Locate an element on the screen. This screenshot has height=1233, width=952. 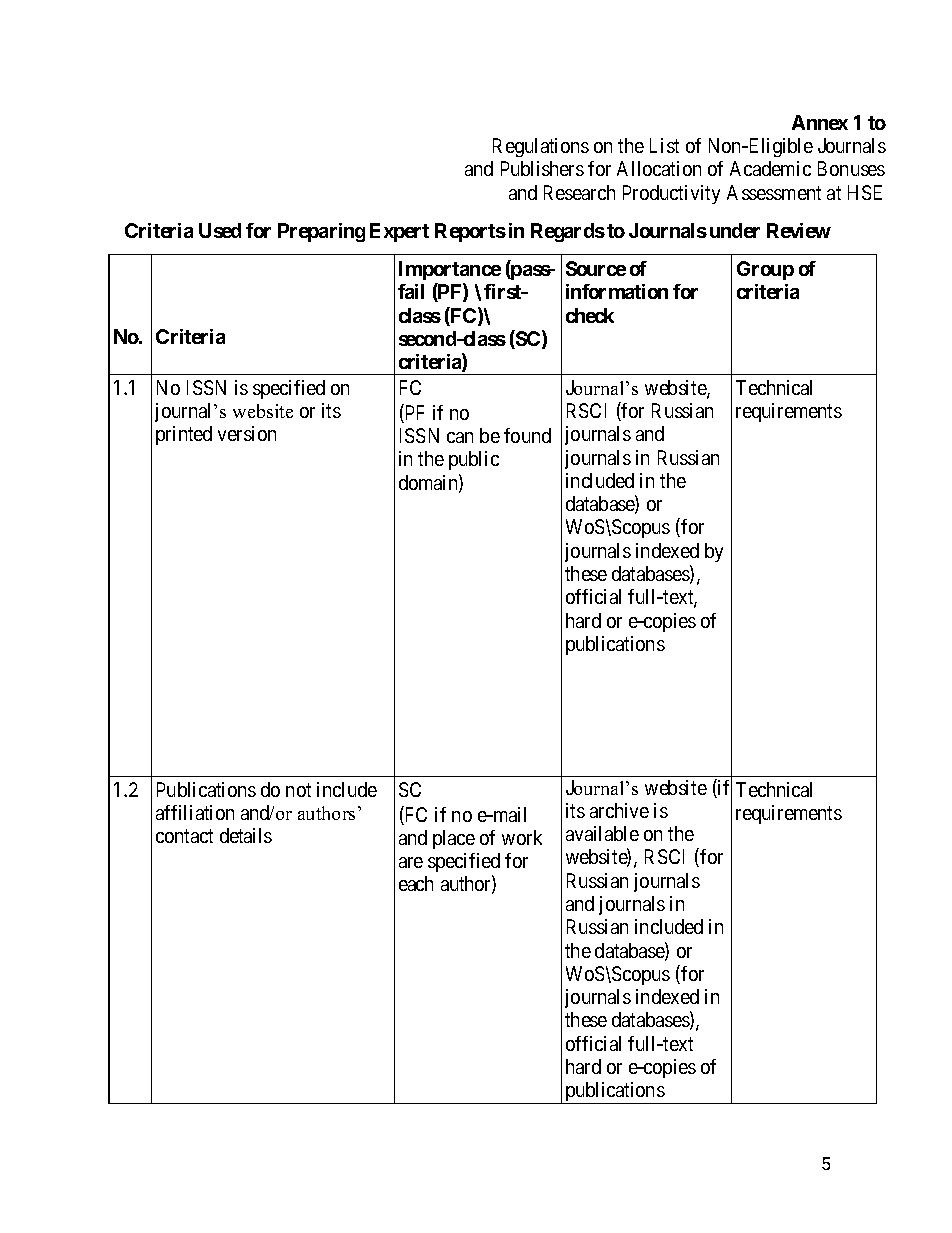
Preparing is located at coordinates (321, 232).
